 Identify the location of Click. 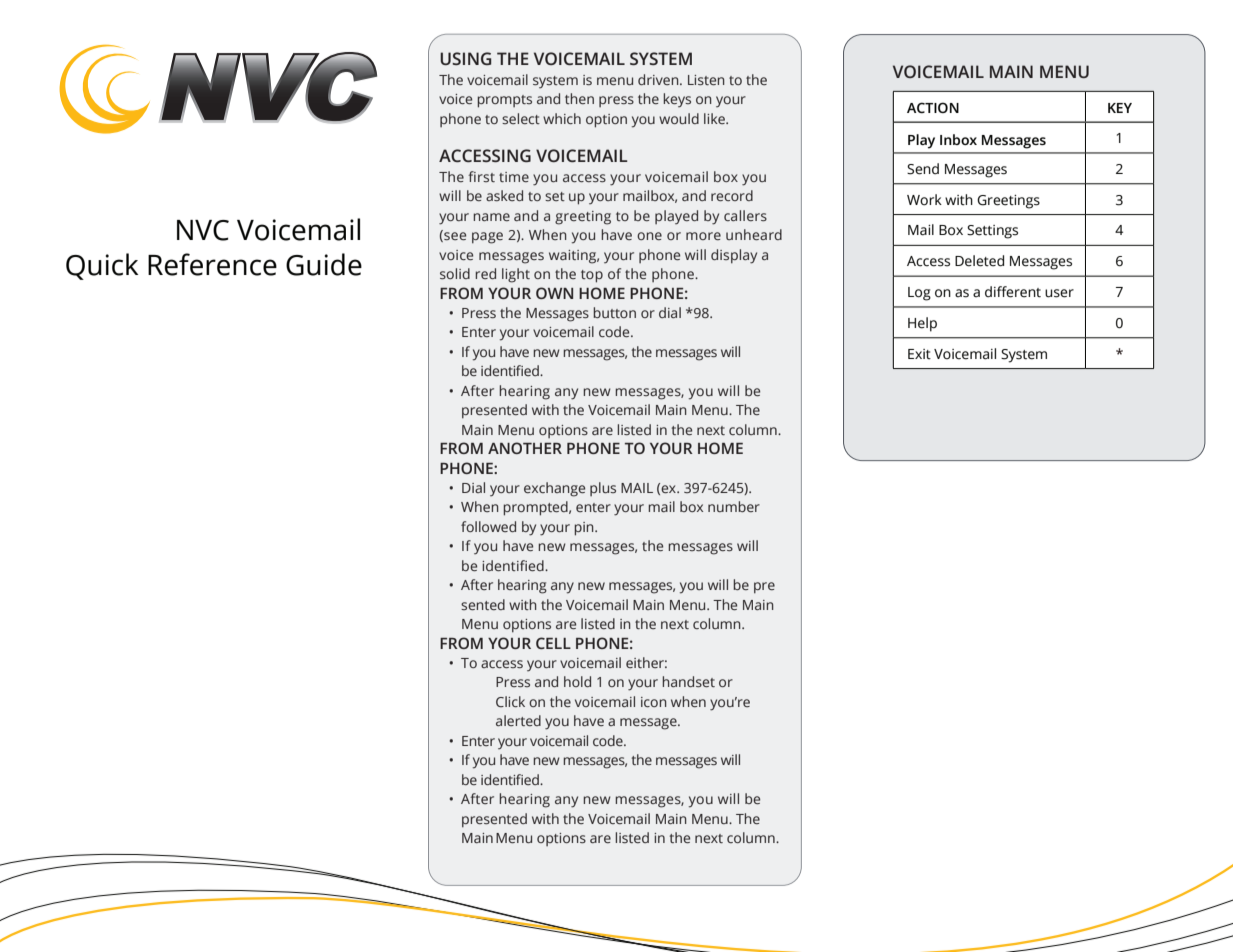
(510, 701).
